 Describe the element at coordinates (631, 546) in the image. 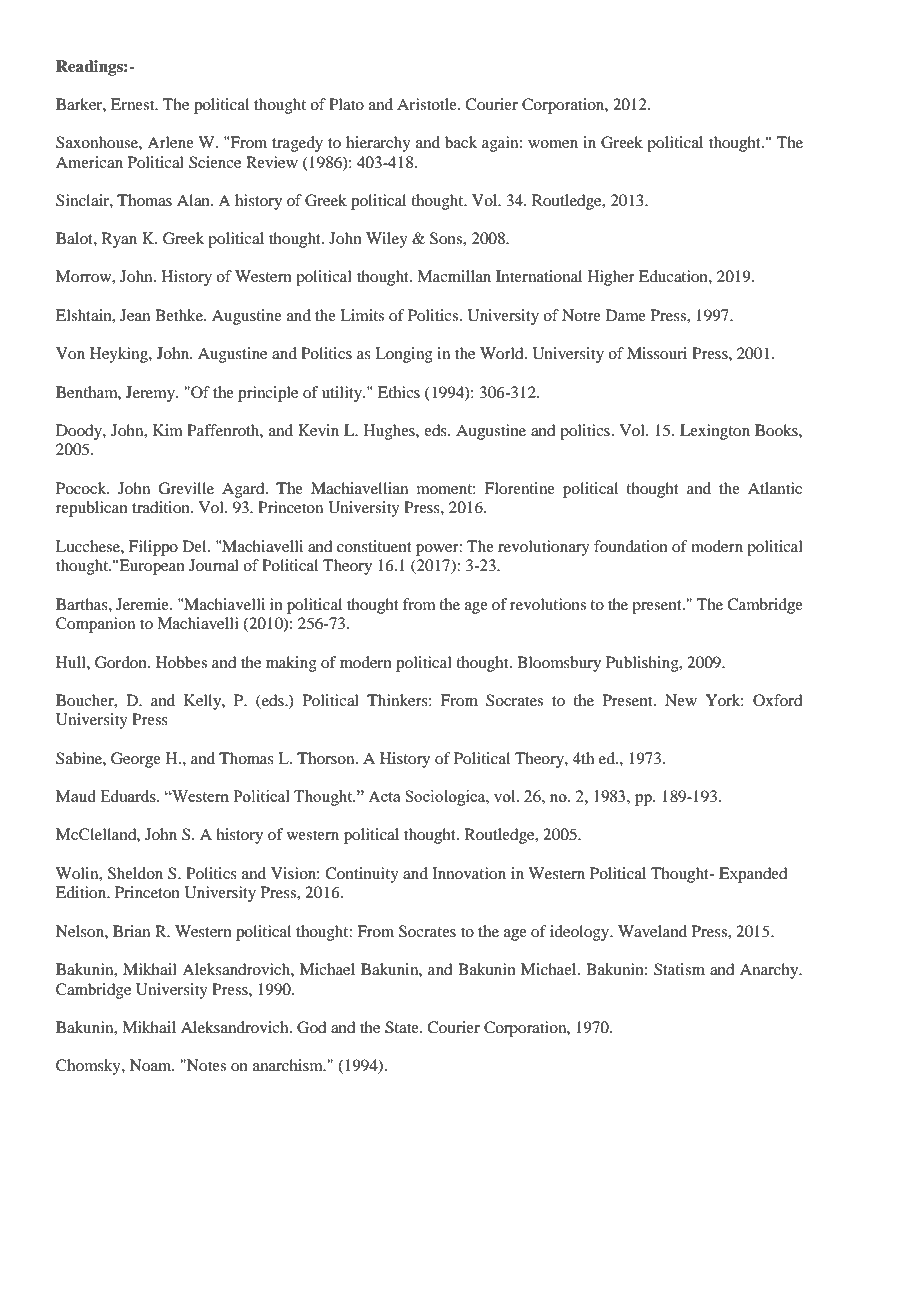

I see `foundation` at that location.
